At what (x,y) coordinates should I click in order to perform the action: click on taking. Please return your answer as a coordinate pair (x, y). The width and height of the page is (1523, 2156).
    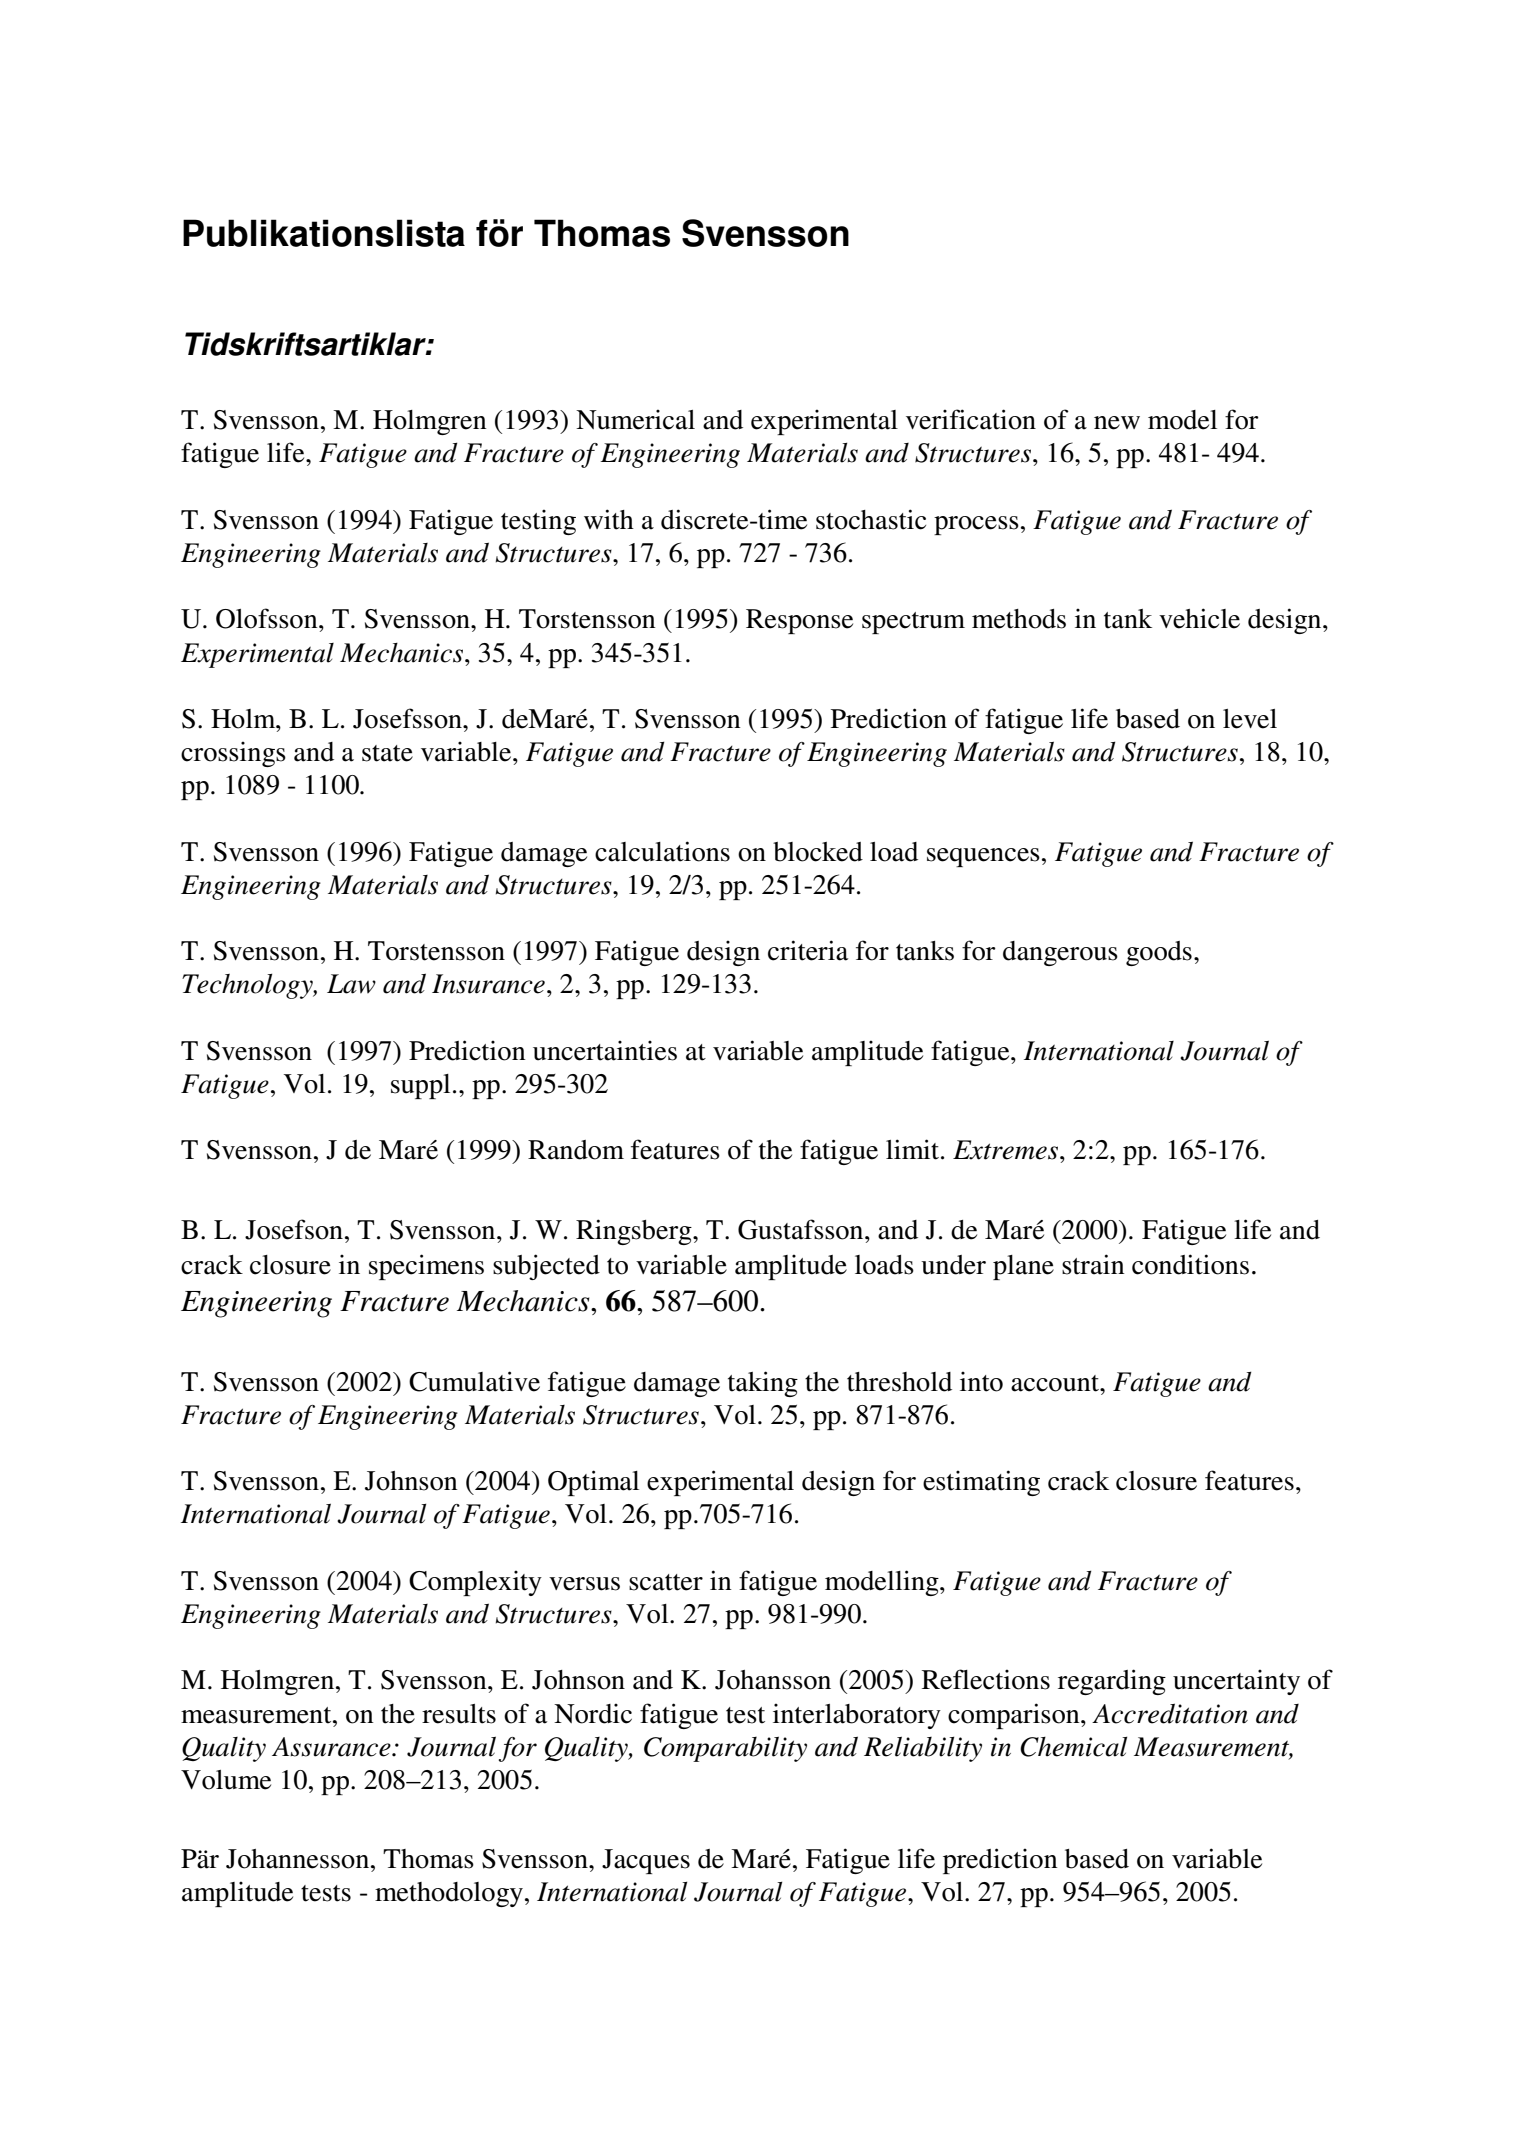
    Looking at the image, I should click on (763, 1384).
